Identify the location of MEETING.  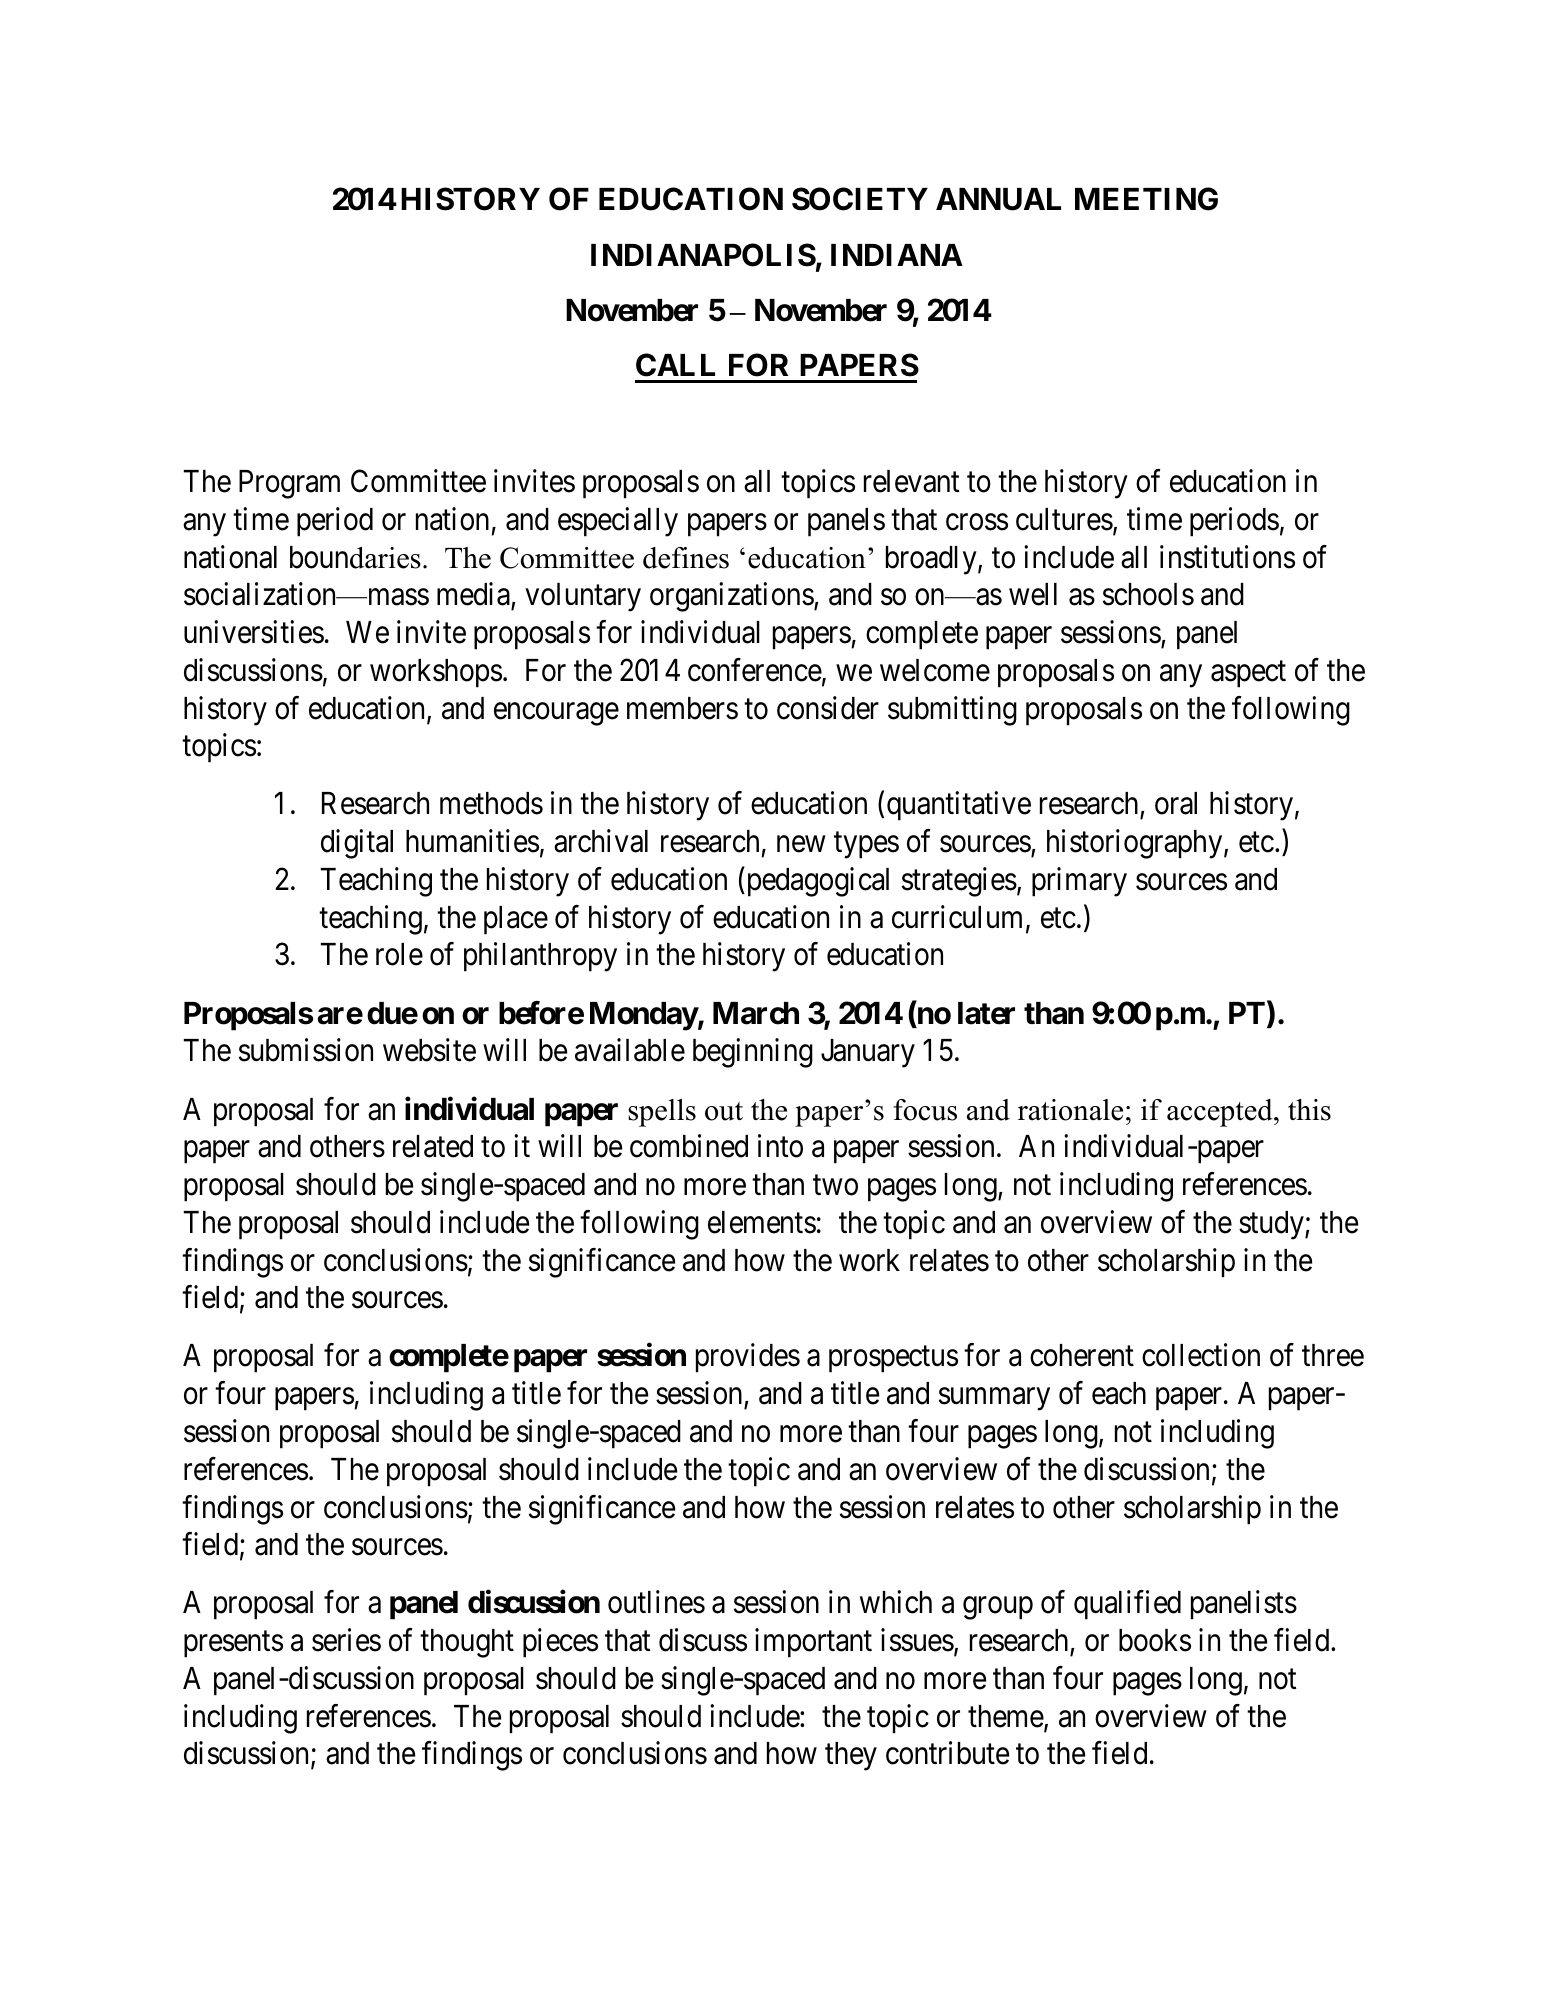
(1146, 199).
